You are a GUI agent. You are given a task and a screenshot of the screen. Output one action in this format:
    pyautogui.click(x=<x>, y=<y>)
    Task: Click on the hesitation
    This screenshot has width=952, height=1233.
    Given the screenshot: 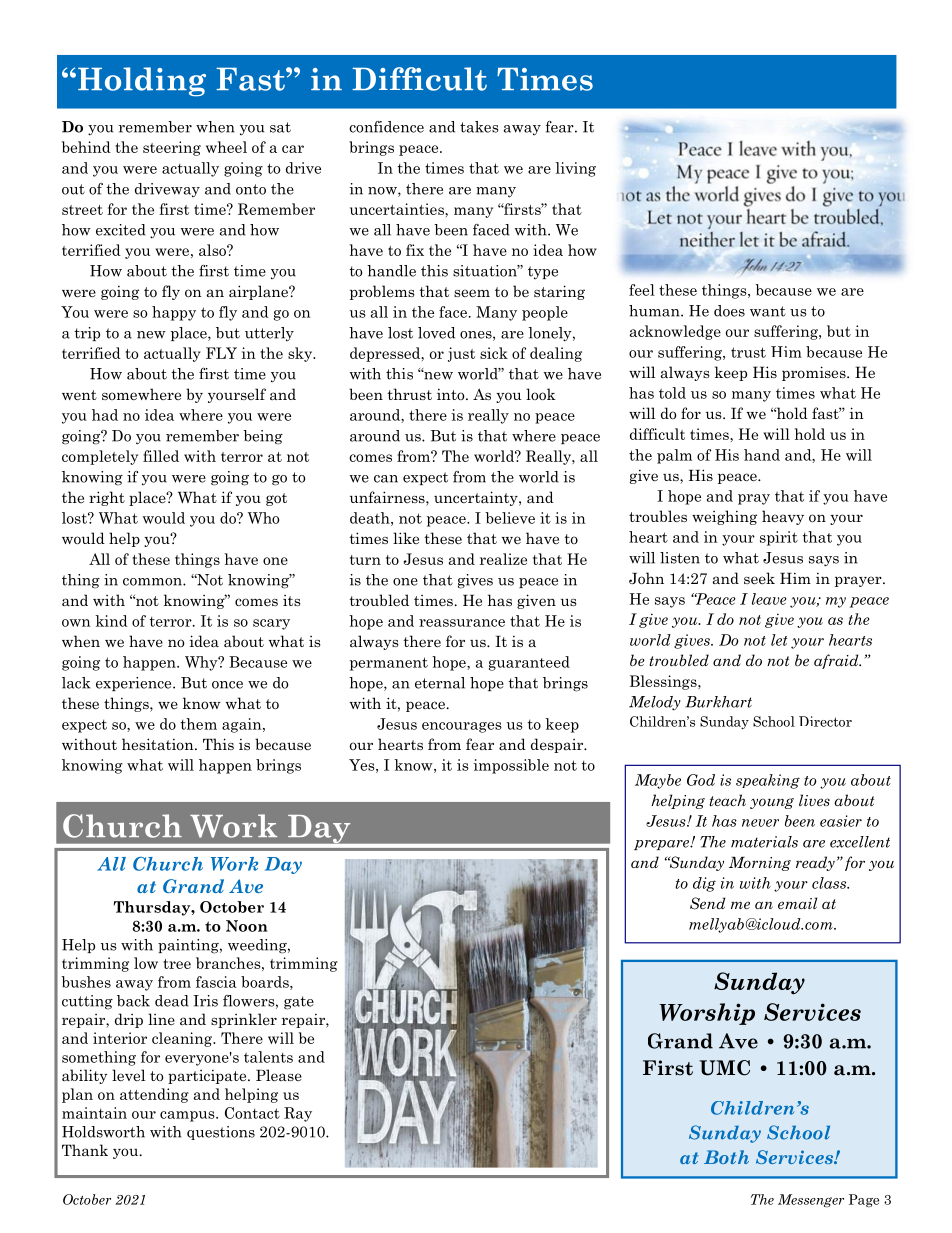 What is the action you would take?
    pyautogui.click(x=159, y=744)
